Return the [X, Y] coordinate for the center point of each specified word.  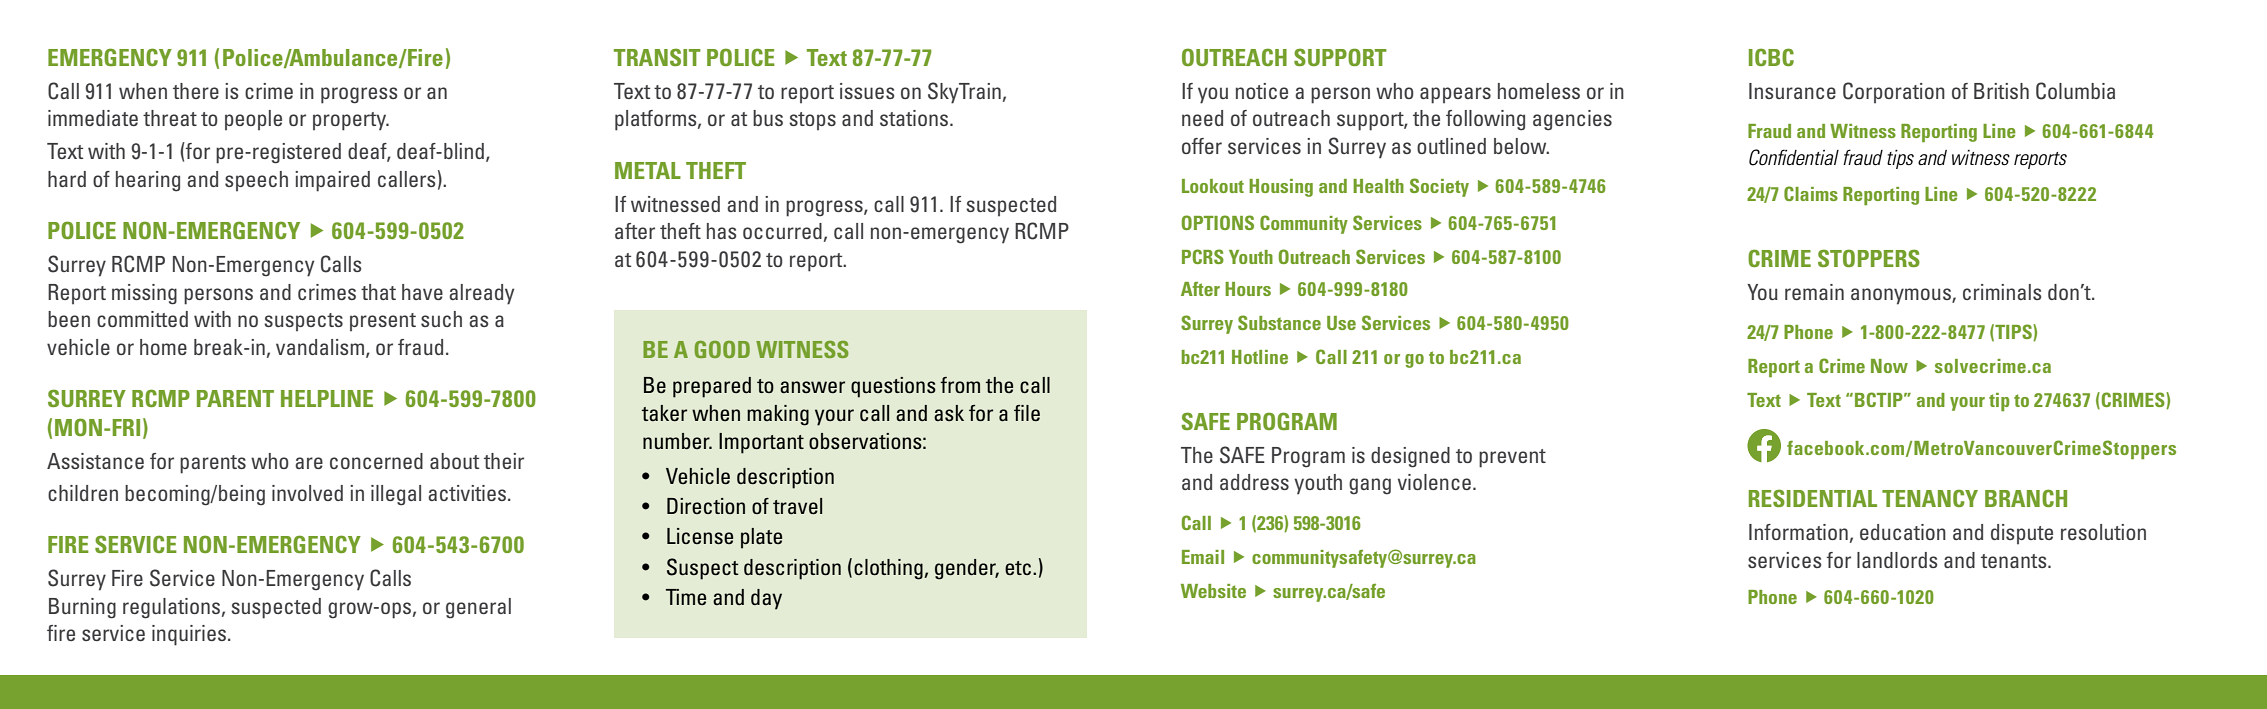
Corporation [1894, 92]
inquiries [190, 635]
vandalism [320, 347]
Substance [1279, 322]
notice [1262, 91]
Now [1889, 366]
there [196, 91]
